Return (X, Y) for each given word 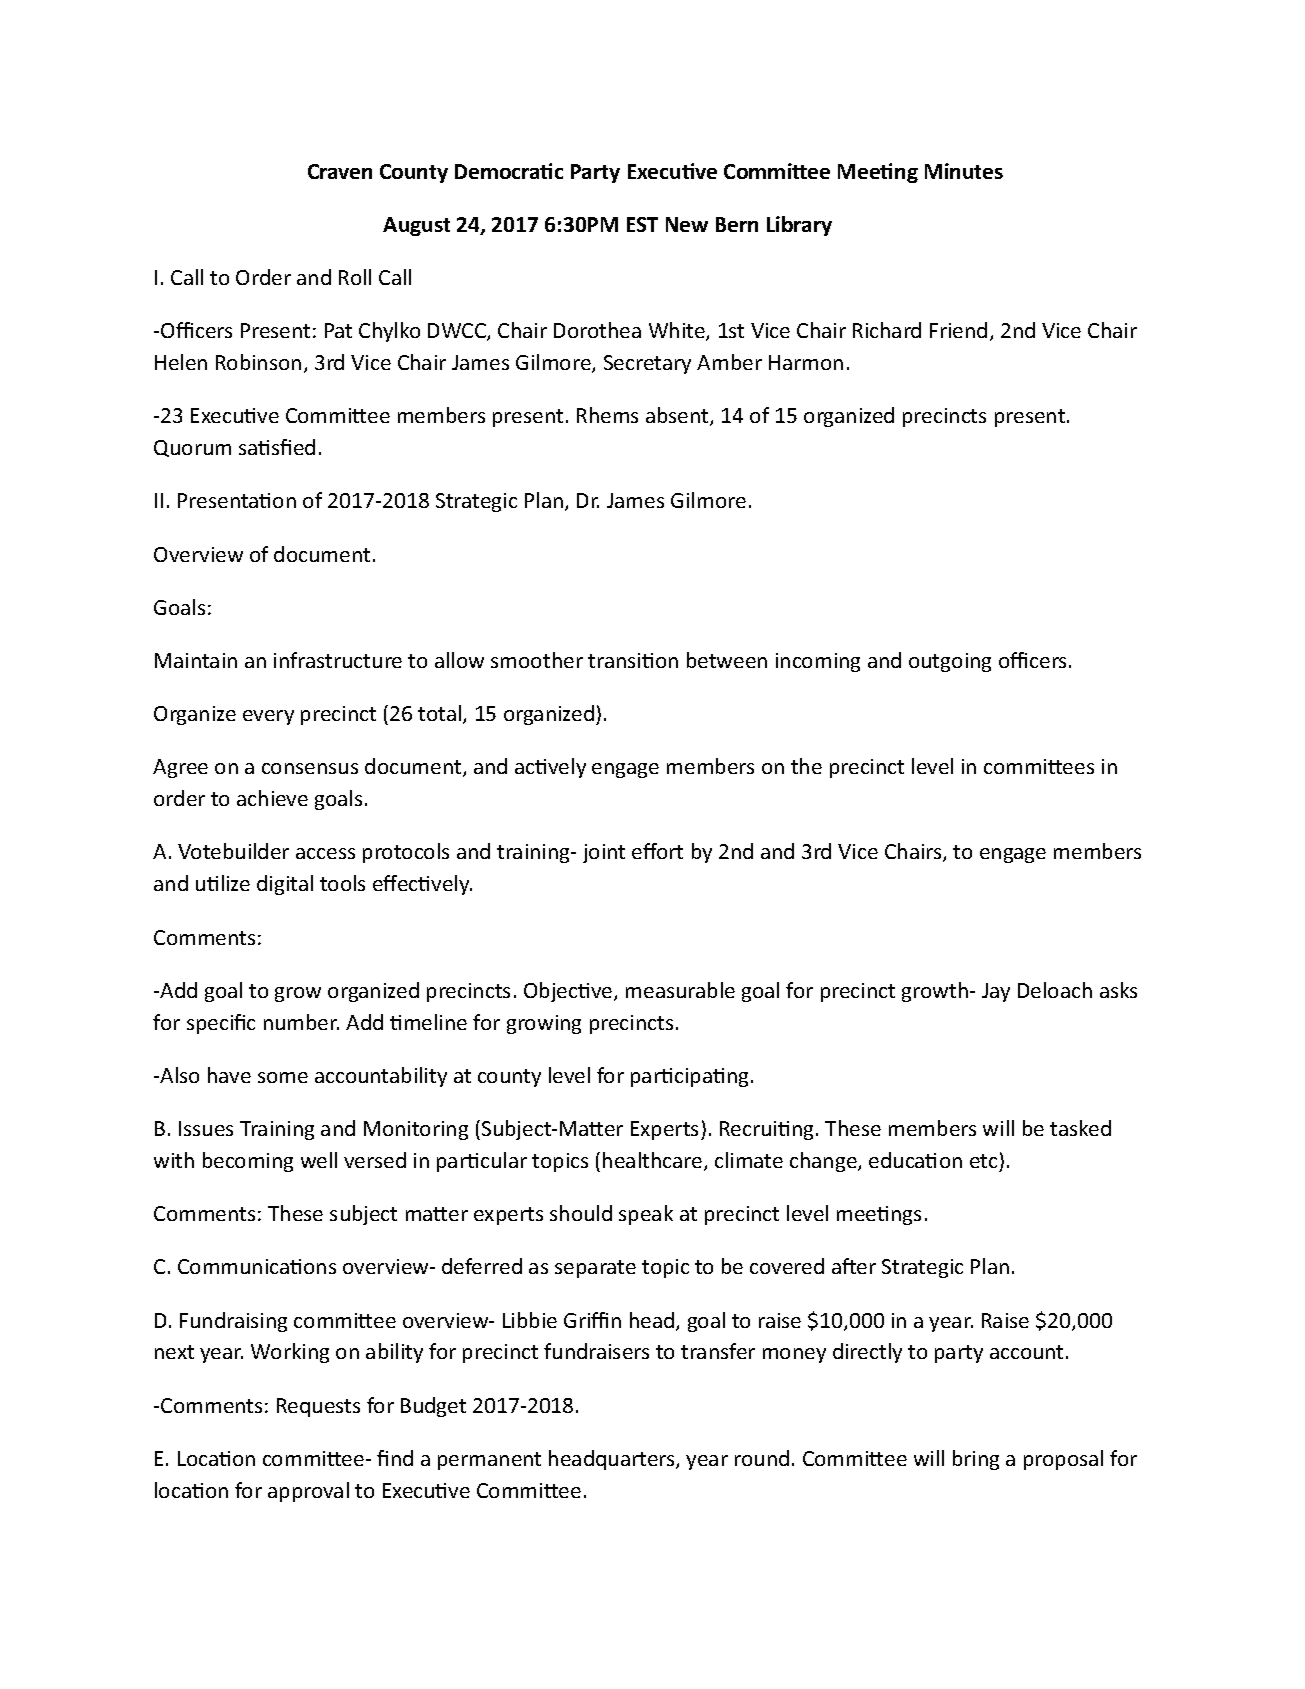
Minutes (964, 171)
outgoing (950, 662)
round (762, 1458)
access (325, 853)
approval (308, 1492)
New (687, 224)
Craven (340, 171)
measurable (680, 990)
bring (976, 1460)
